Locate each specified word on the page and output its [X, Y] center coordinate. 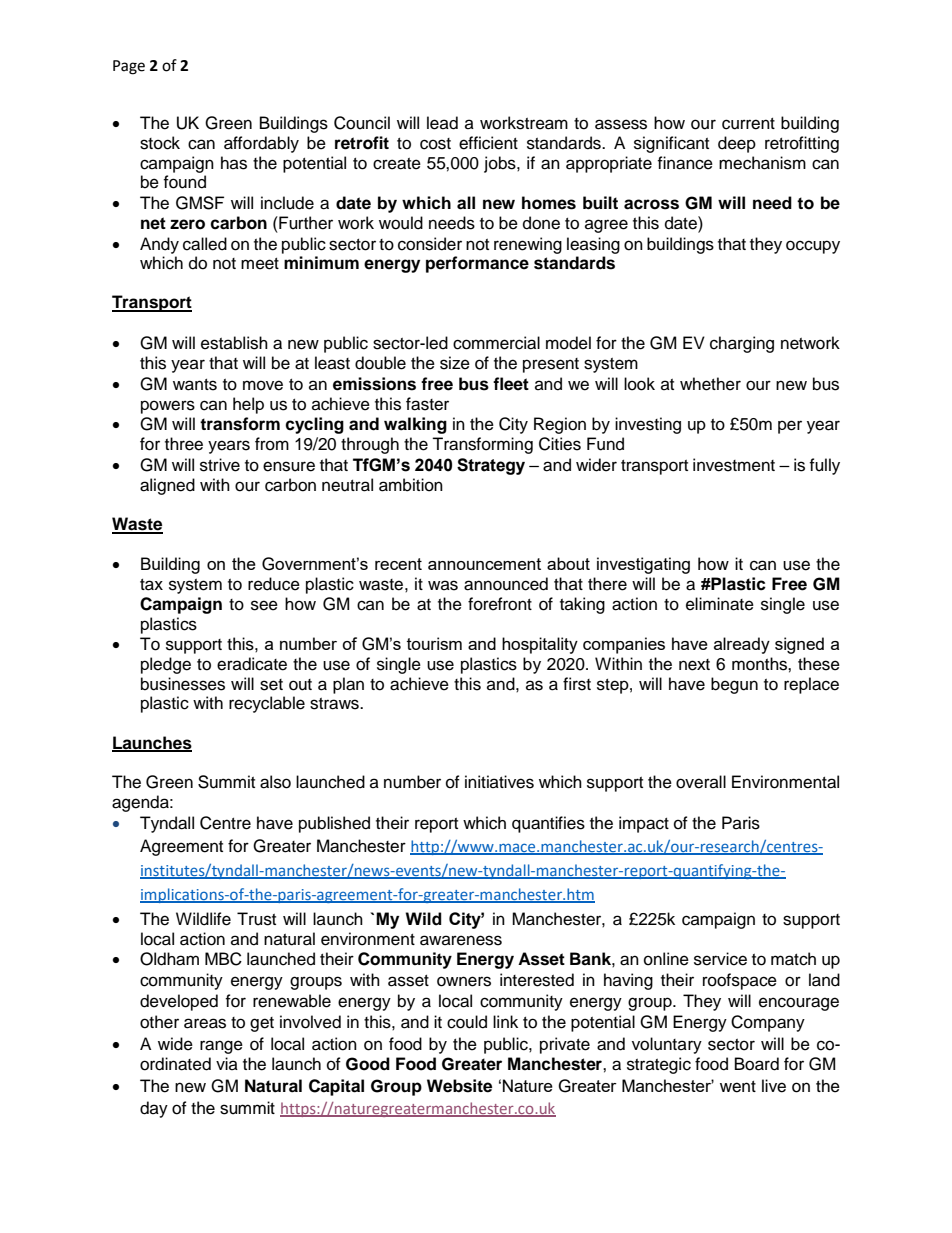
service [720, 959]
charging [742, 344]
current [748, 124]
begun [734, 685]
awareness [461, 940]
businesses [183, 684]
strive [220, 465]
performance [477, 264]
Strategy [491, 466]
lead [442, 123]
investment [734, 465]
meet [260, 264]
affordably [261, 144]
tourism [434, 643]
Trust [256, 919]
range [221, 1047]
